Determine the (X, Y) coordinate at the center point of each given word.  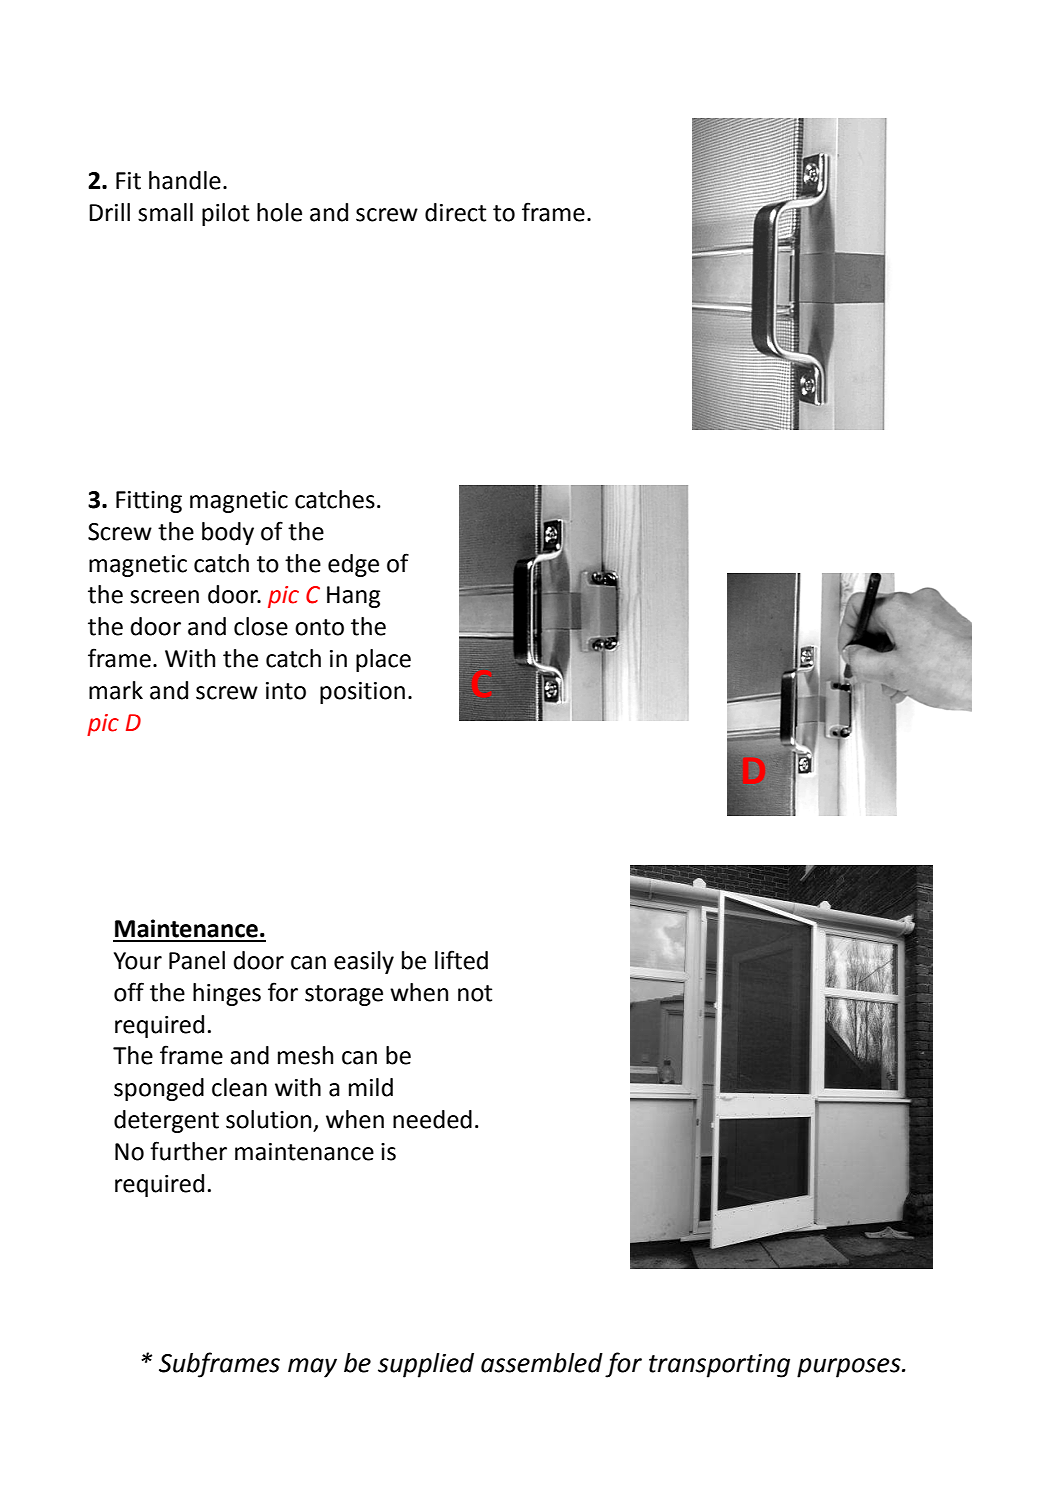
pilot (225, 214)
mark (116, 690)
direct (455, 212)
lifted (461, 960)
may (312, 1368)
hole (279, 212)
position (362, 693)
